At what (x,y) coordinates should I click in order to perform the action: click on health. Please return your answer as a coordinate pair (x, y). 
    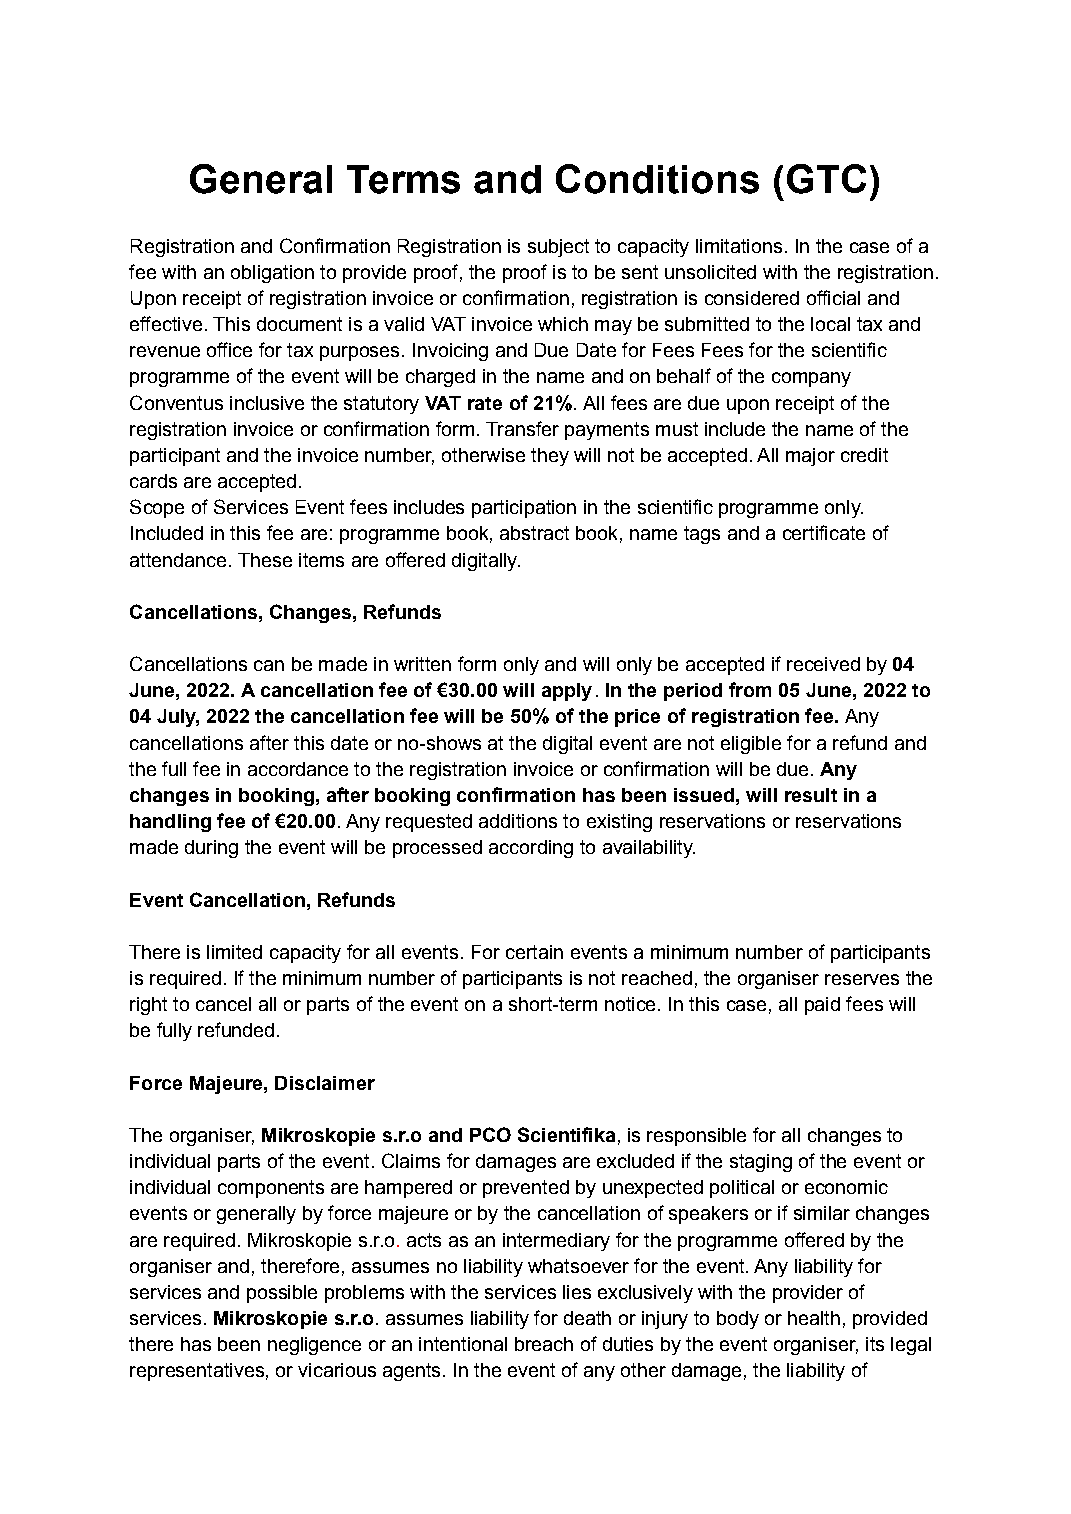
    Looking at the image, I should click on (814, 1318).
